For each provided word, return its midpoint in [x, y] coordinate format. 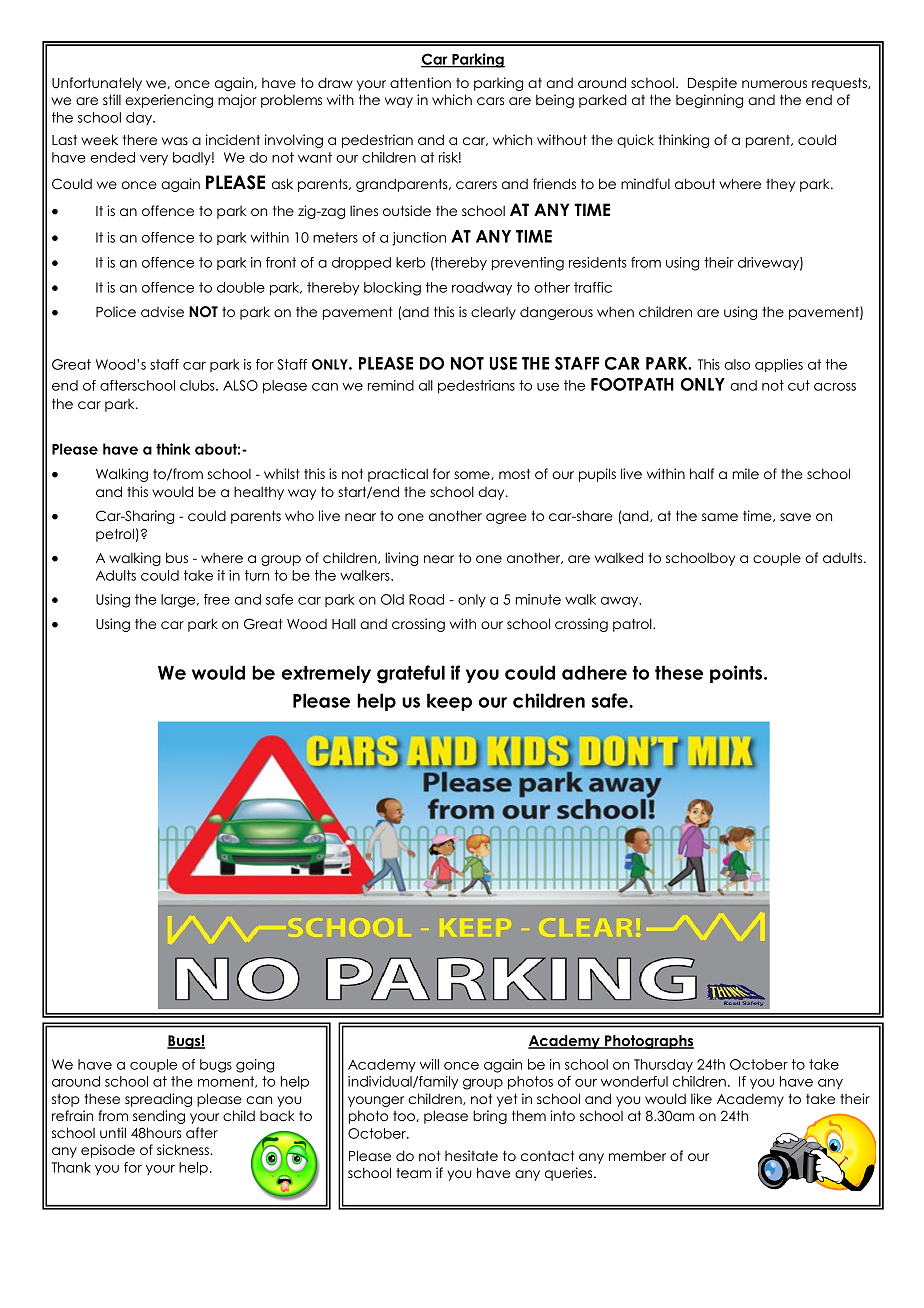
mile [746, 473]
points [737, 674]
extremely [326, 674]
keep [449, 702]
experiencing [169, 101]
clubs [198, 385]
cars [490, 101]
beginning [709, 101]
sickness [184, 1149]
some [473, 475]
